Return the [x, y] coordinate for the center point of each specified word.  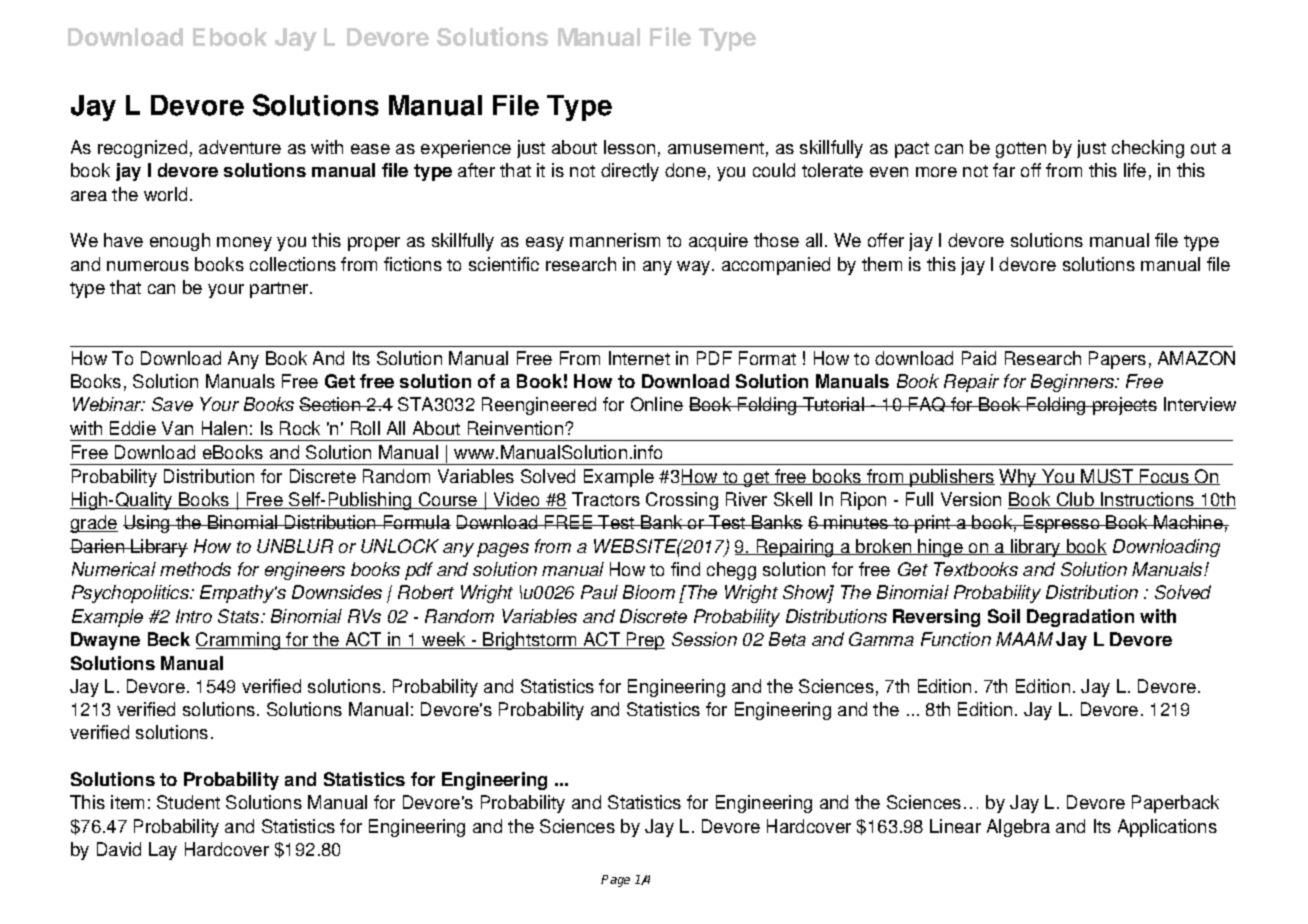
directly [630, 172]
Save [172, 404]
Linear [955, 826]
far [1004, 170]
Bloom [649, 592]
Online [657, 404]
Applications [1167, 828]
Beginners [1074, 383]
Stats [240, 616]
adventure [240, 147]
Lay [163, 851]
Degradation [1080, 618]
